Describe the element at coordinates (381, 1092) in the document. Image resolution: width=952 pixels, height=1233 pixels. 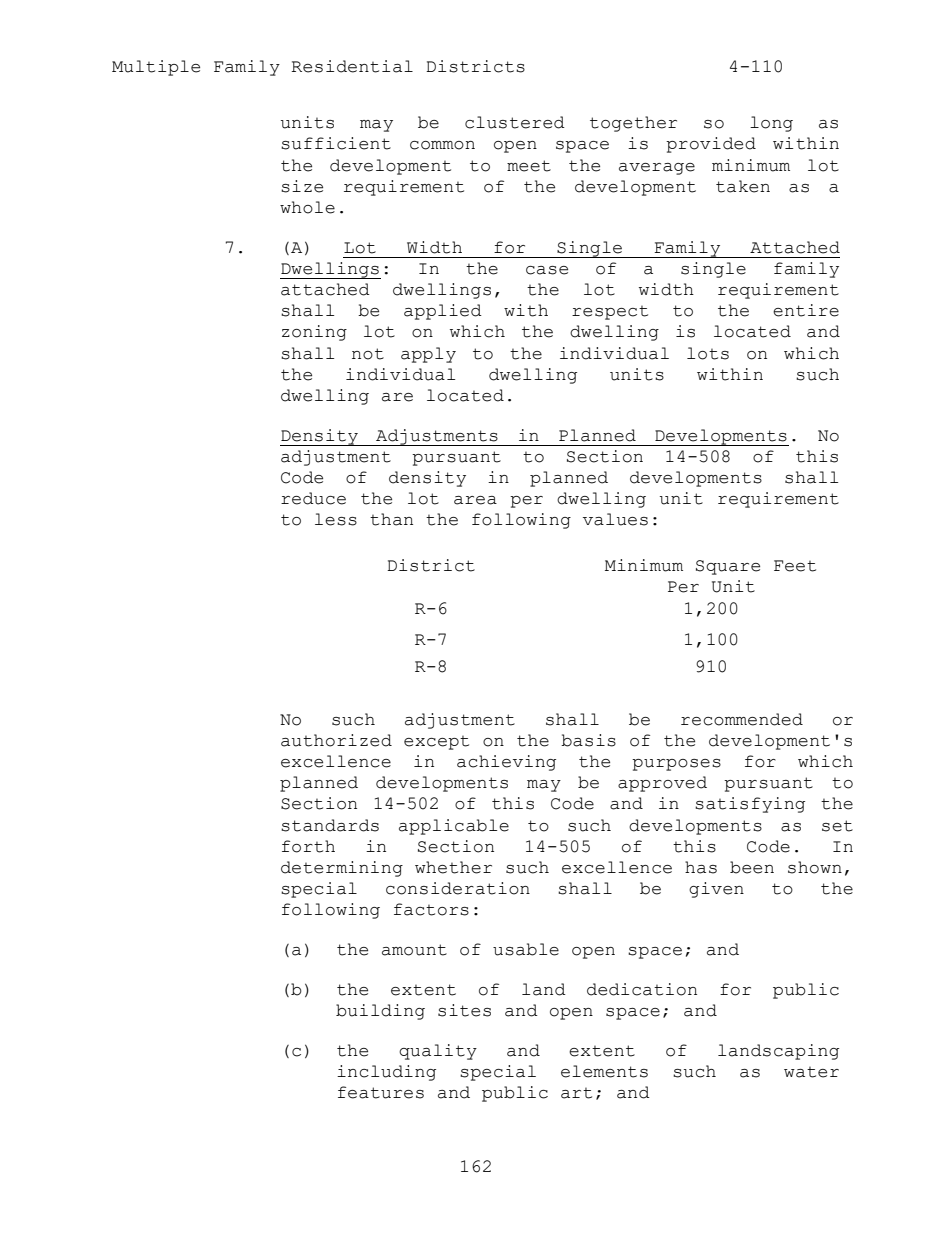
I see `features` at that location.
